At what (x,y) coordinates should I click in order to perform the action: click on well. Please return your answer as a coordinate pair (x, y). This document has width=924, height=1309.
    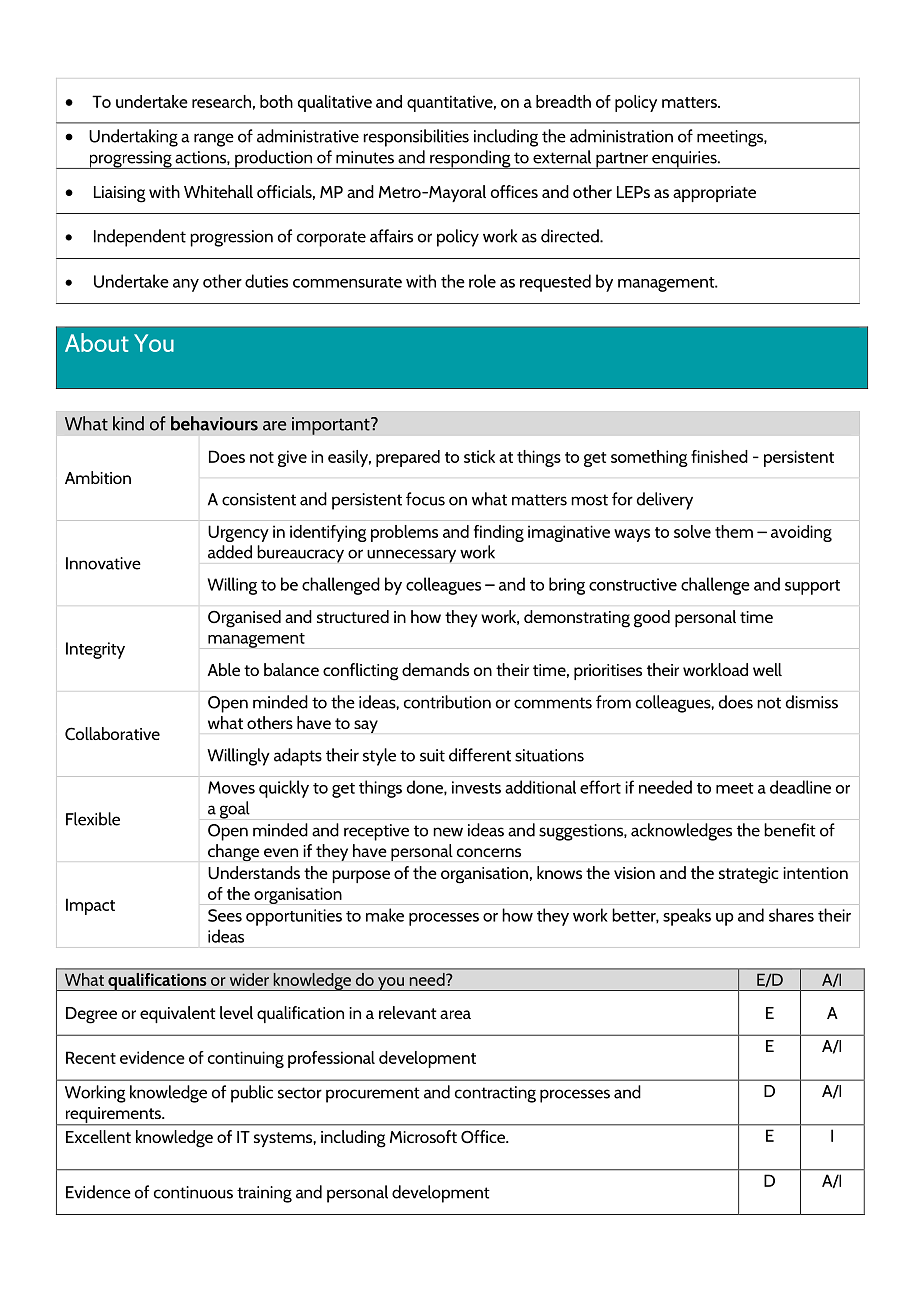
    Looking at the image, I should click on (767, 669).
